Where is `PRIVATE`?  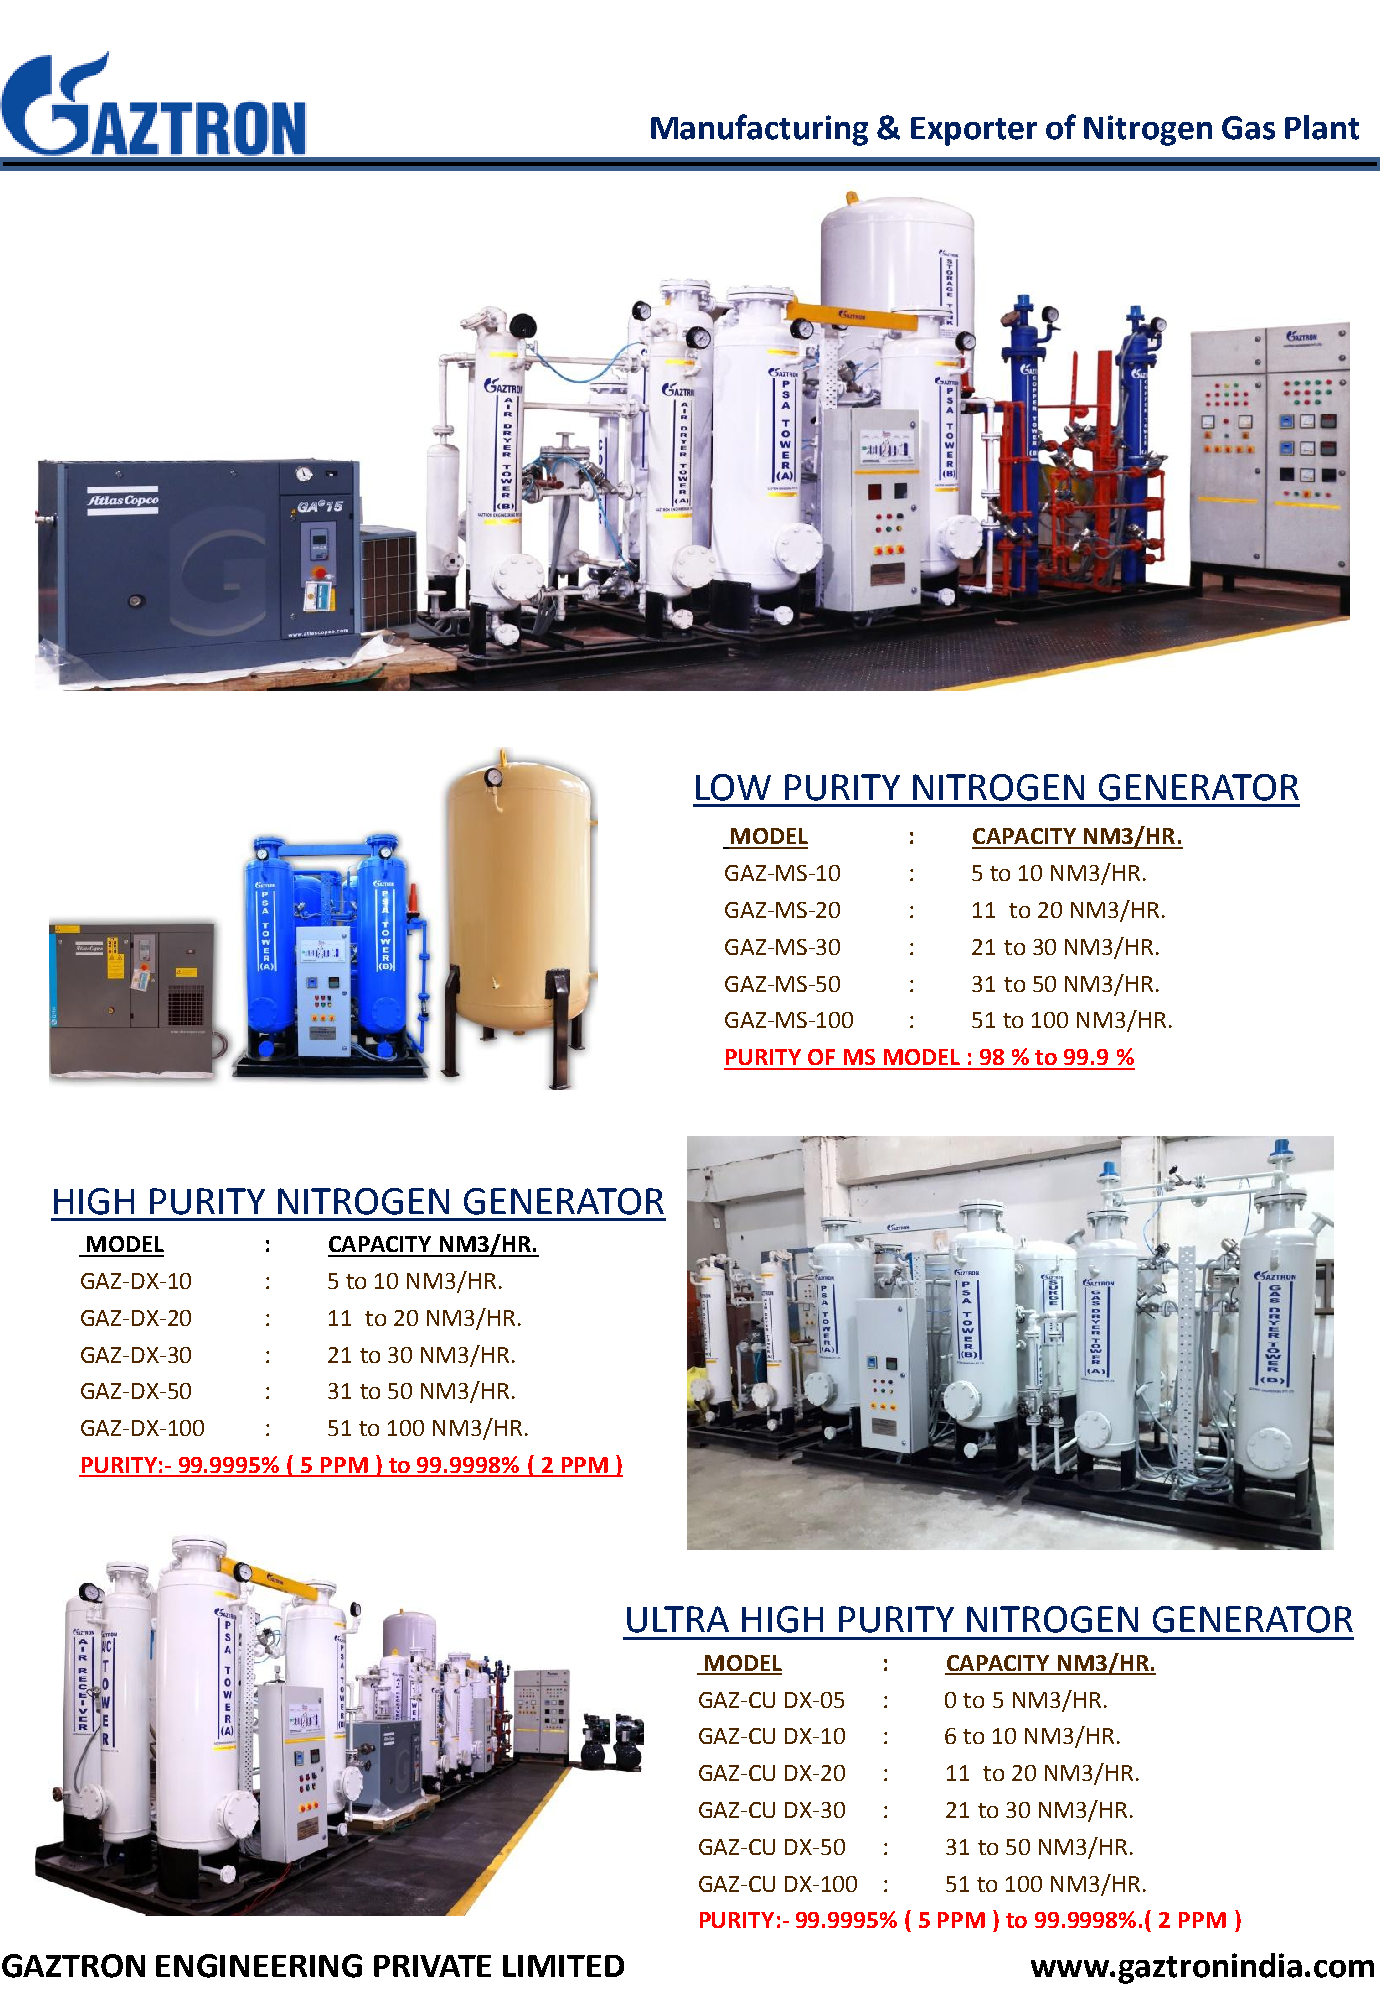 PRIVATE is located at coordinates (432, 1966).
